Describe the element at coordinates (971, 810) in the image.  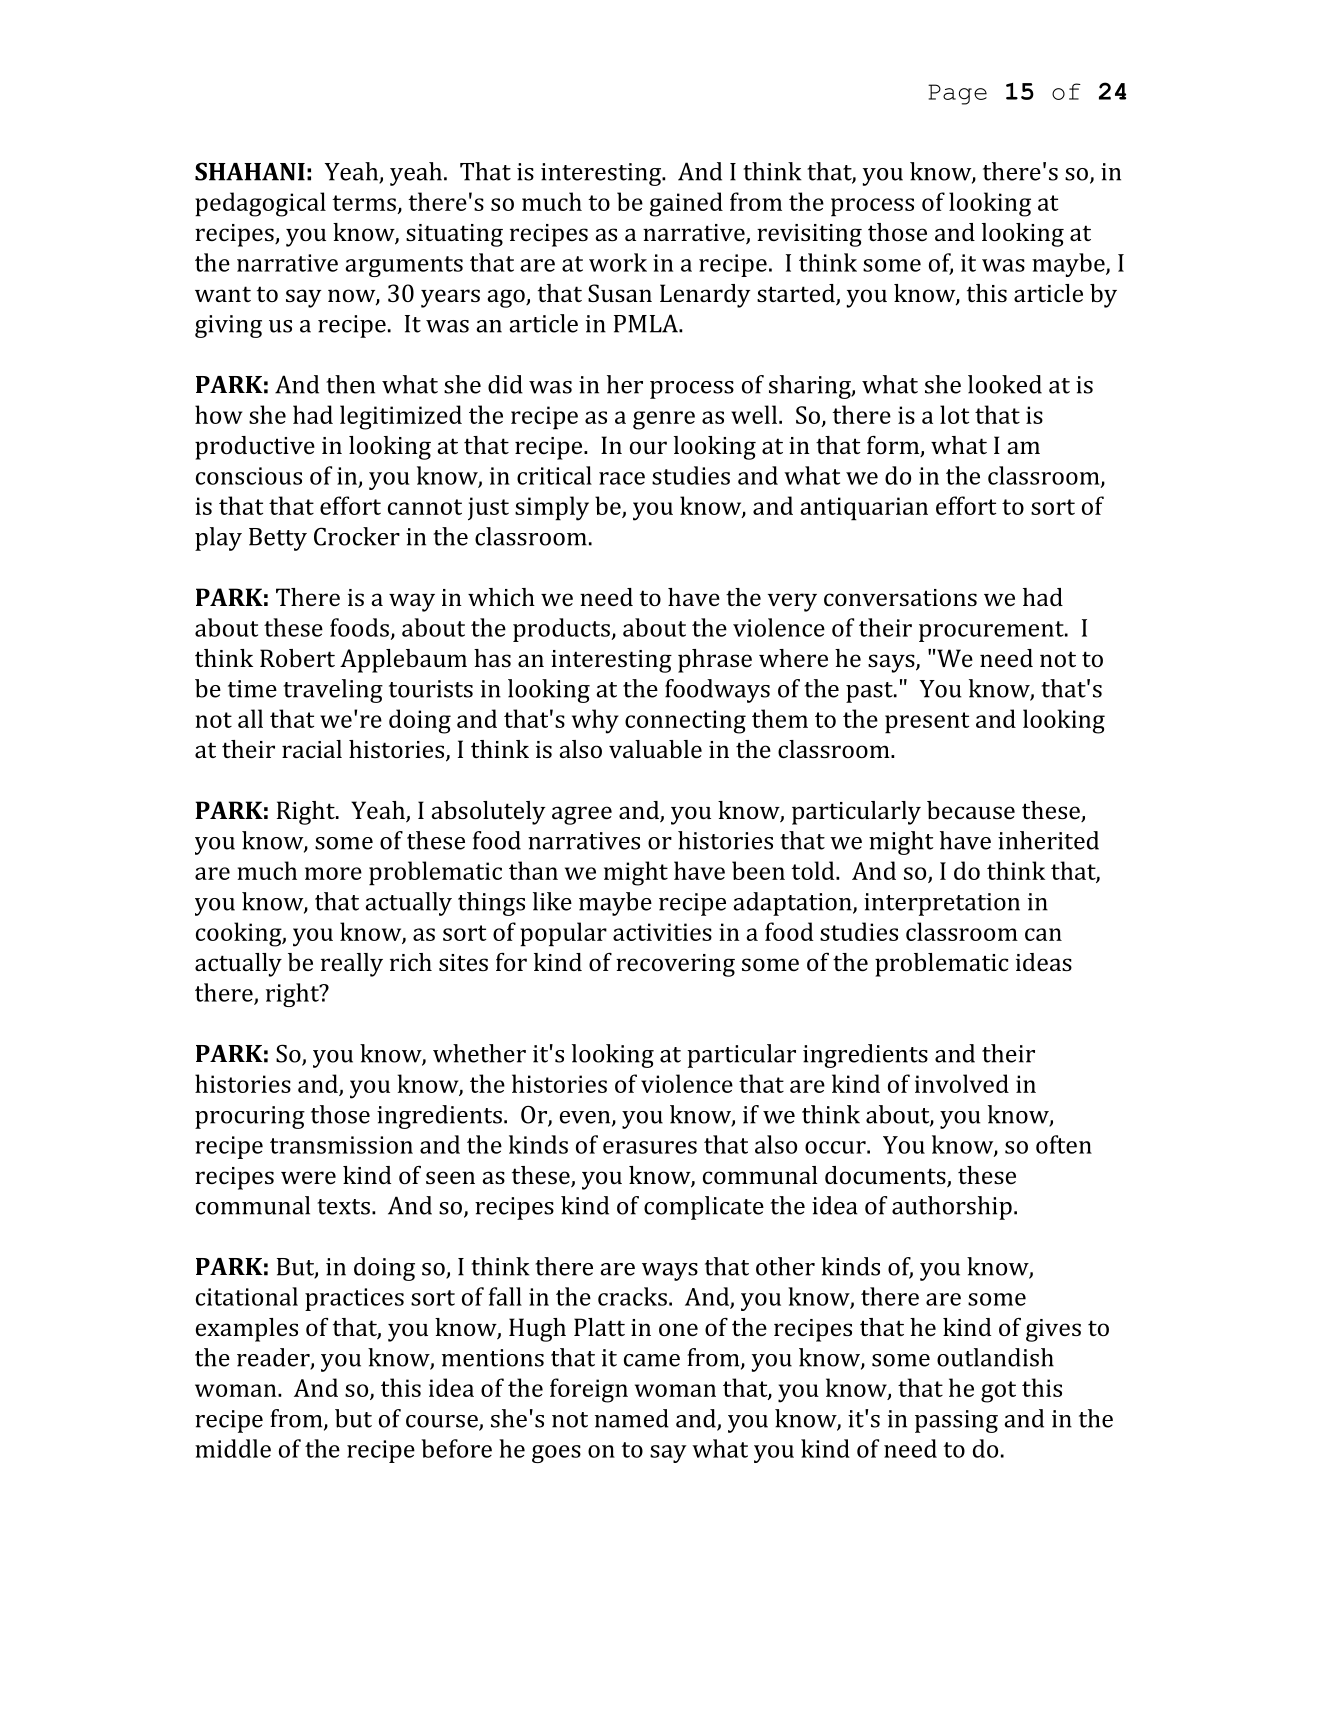
I see `because` at that location.
